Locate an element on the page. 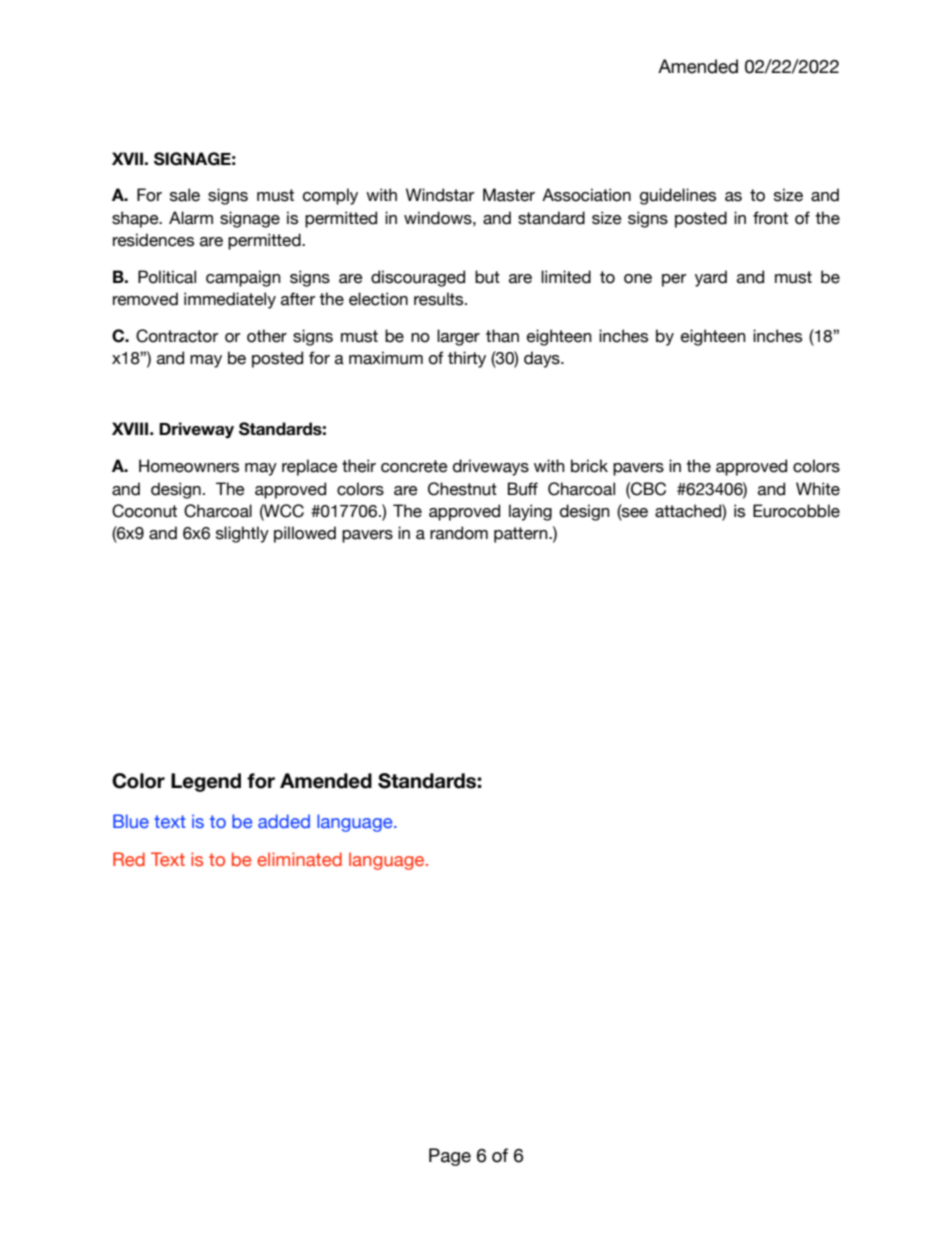  Red is located at coordinates (129, 859).
